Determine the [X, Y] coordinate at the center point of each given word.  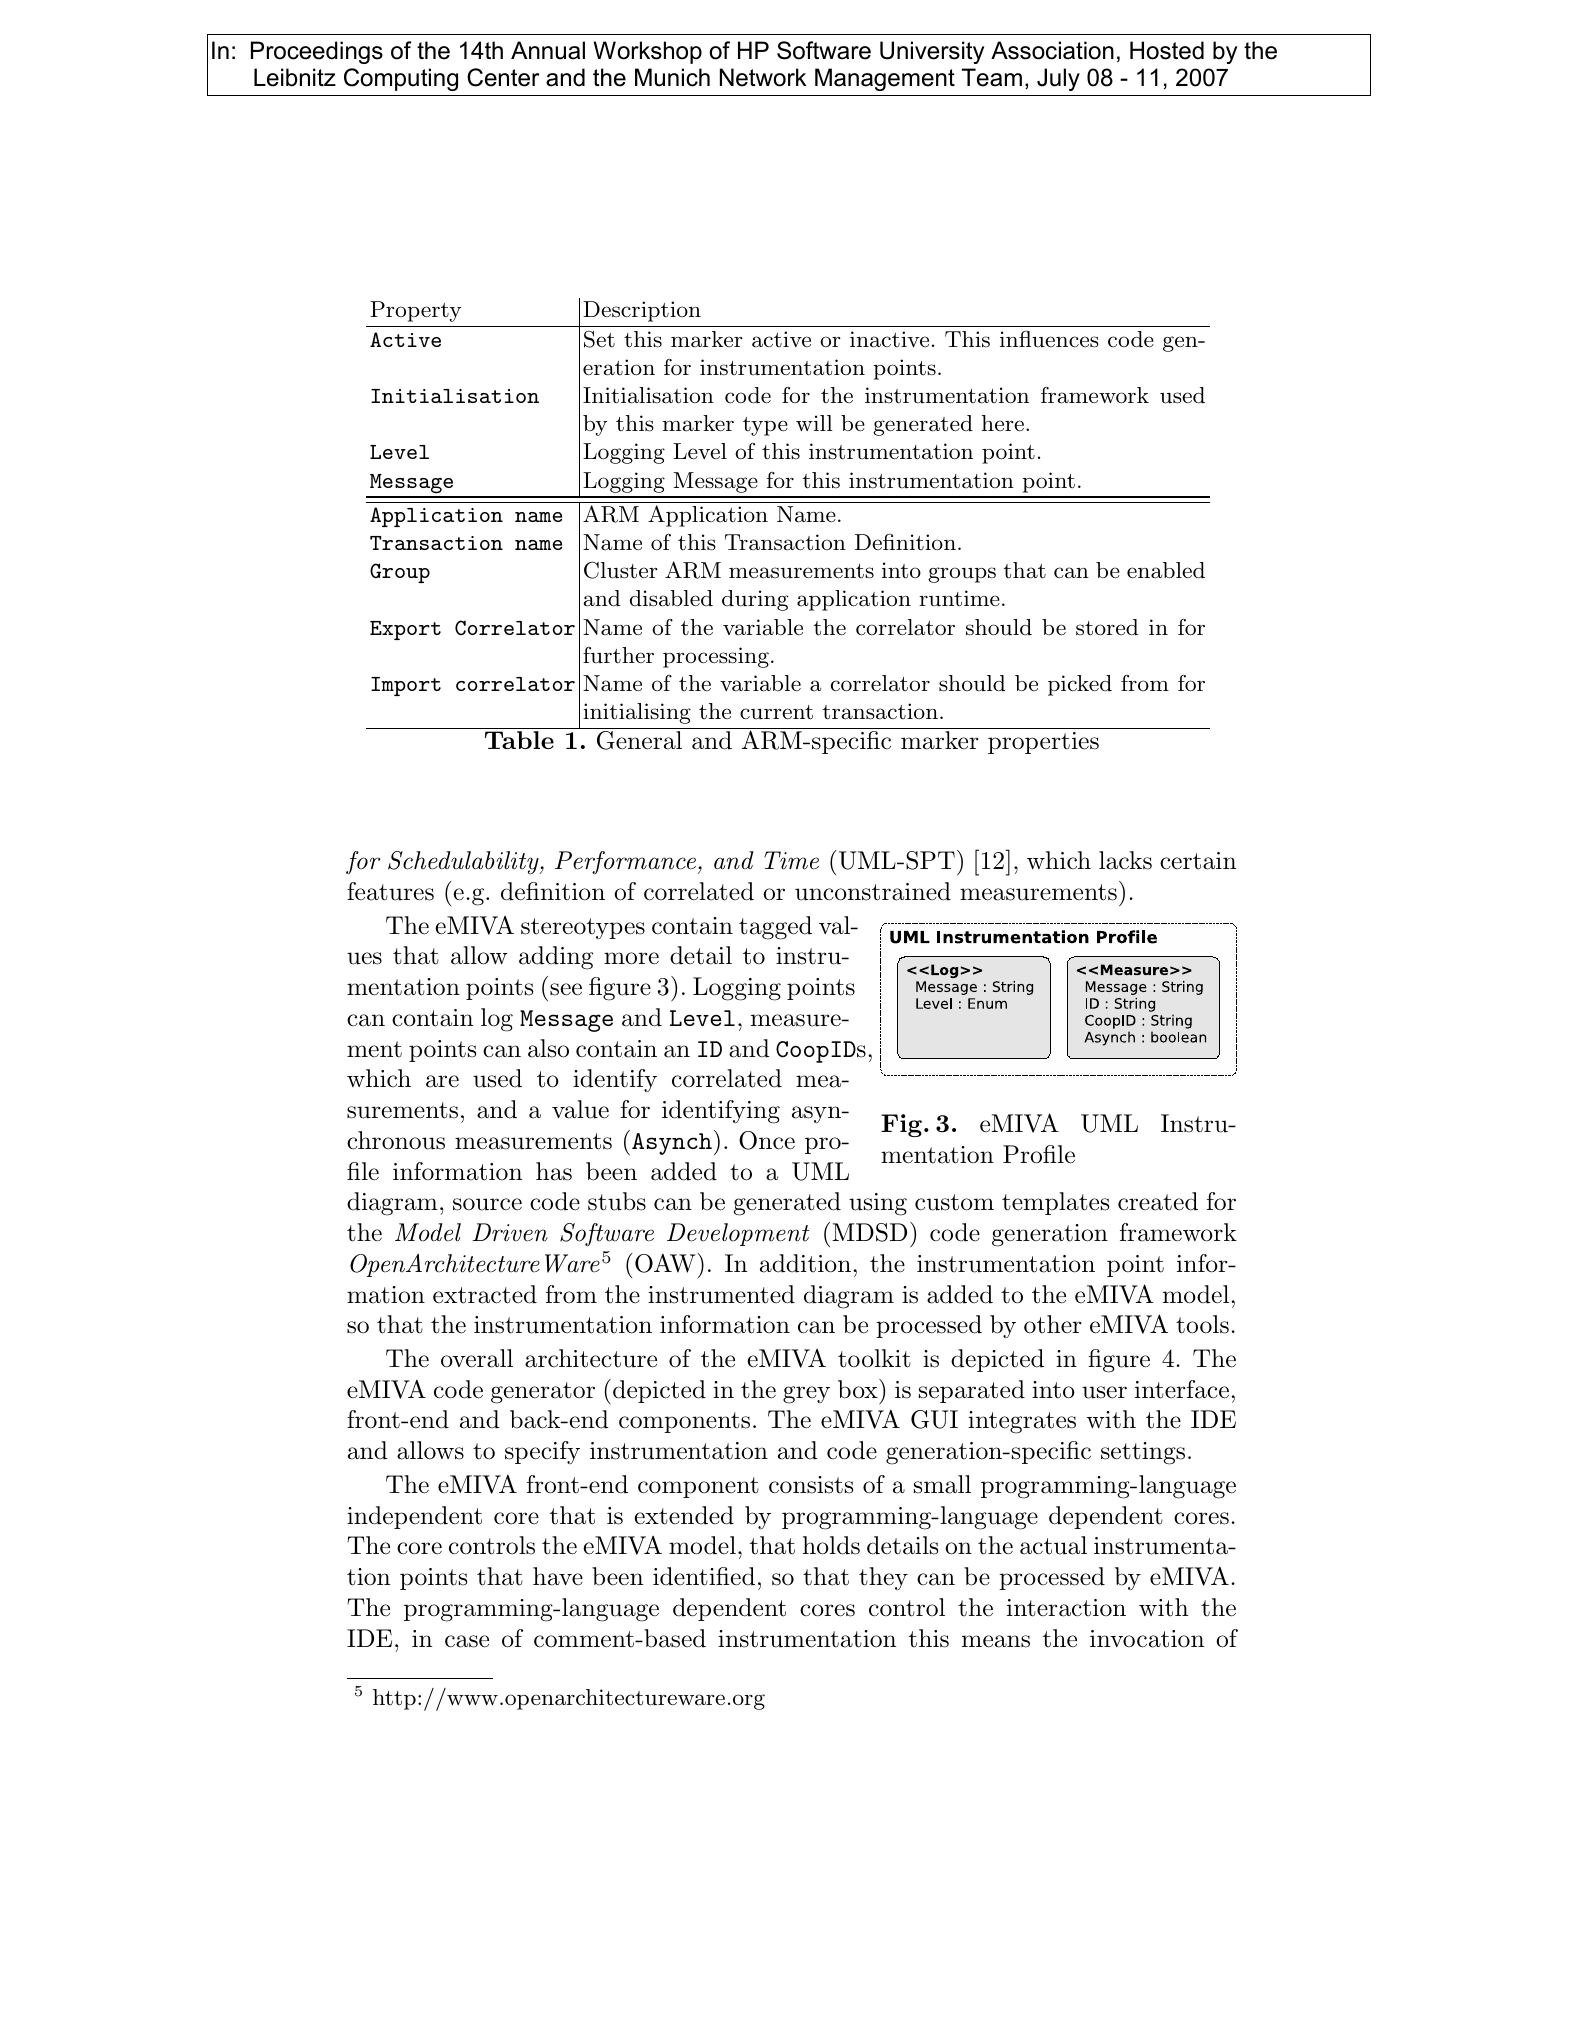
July [1058, 79]
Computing [401, 79]
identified [704, 1576]
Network [763, 77]
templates [1055, 1203]
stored [1107, 627]
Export [405, 630]
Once [767, 1140]
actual [1053, 1545]
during [755, 600]
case [467, 1641]
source [487, 1204]
